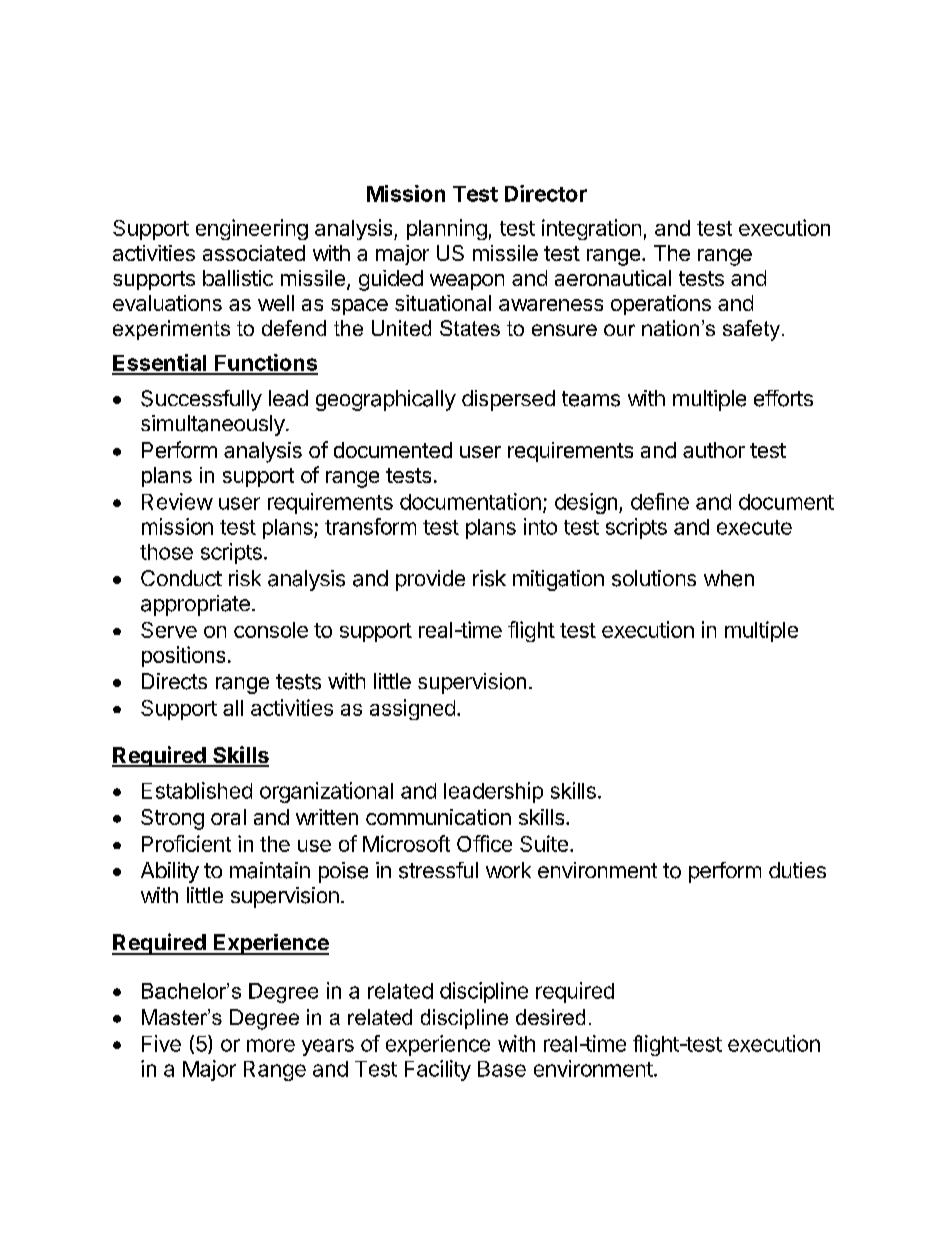  Describe the element at coordinates (502, 1069) in the page. I see `Base` at that location.
